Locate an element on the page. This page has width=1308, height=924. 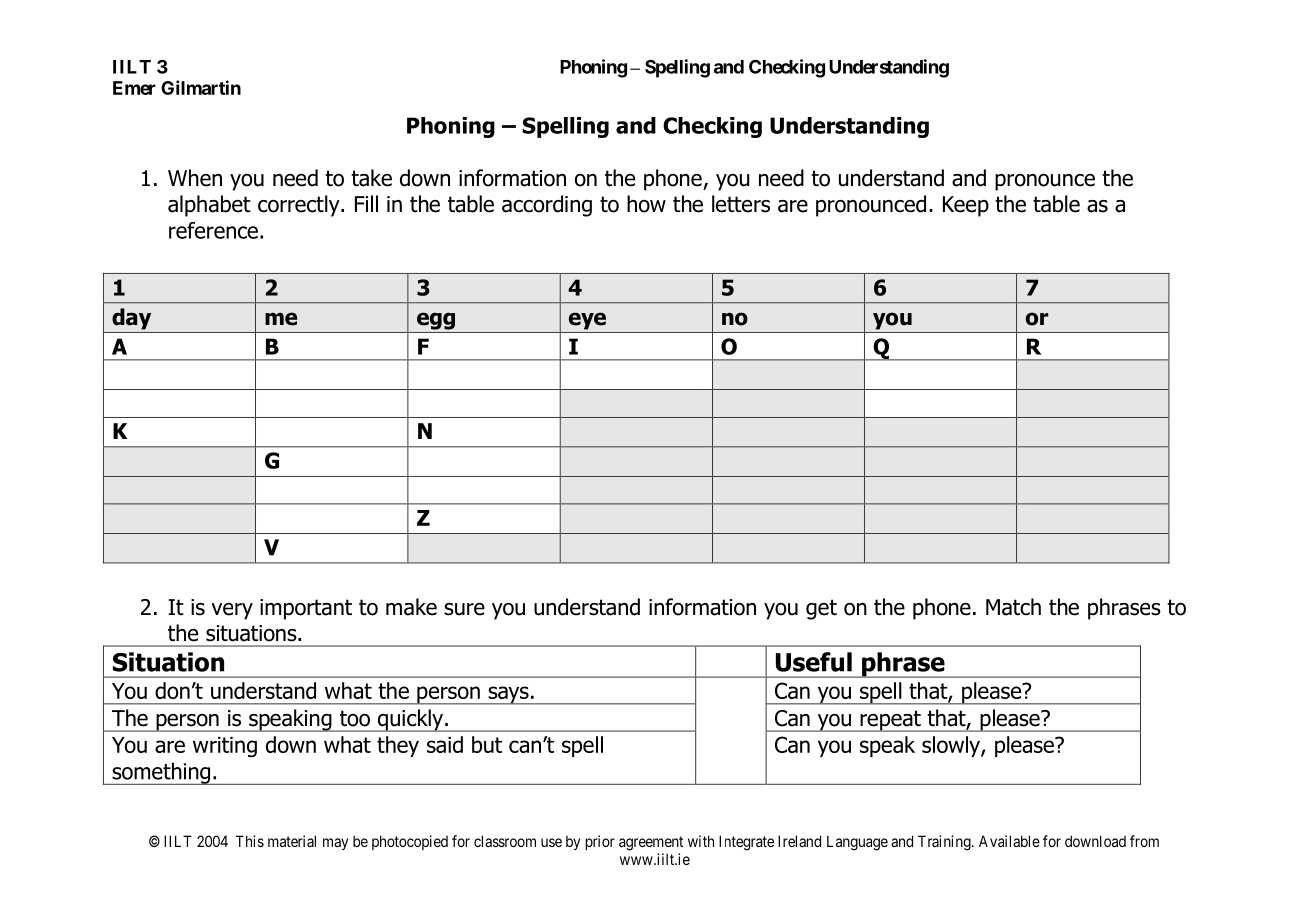
This is located at coordinates (250, 841).
